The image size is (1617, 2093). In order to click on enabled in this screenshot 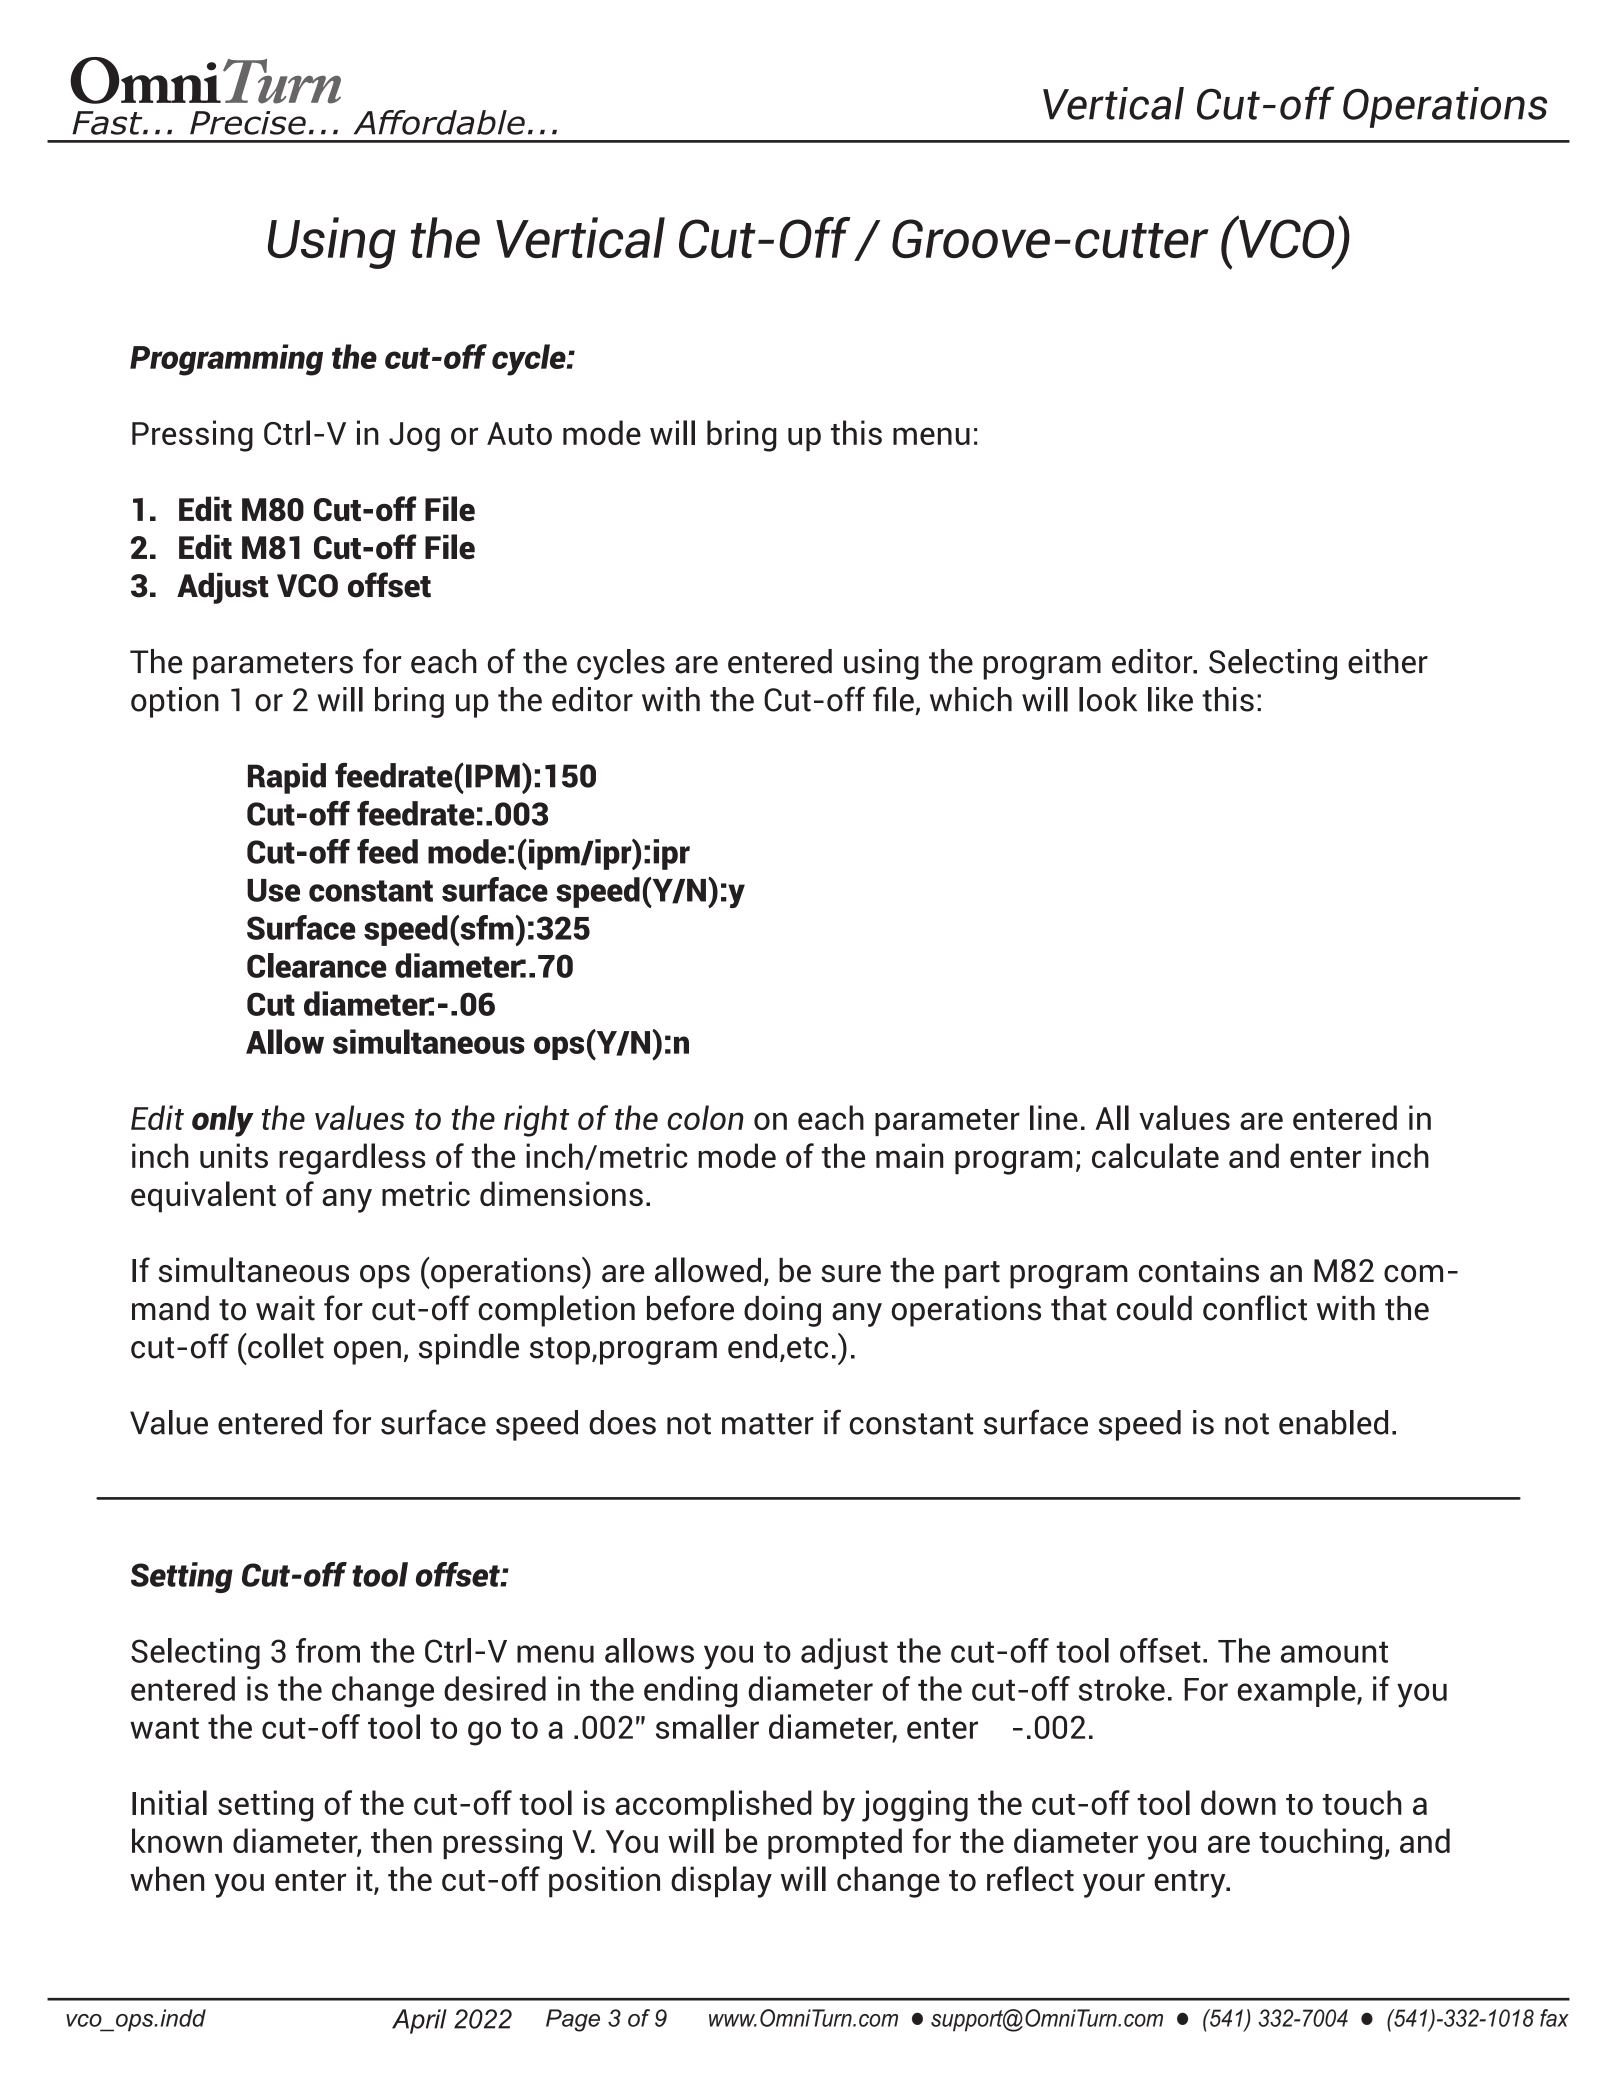, I will do `click(1333, 1422)`.
